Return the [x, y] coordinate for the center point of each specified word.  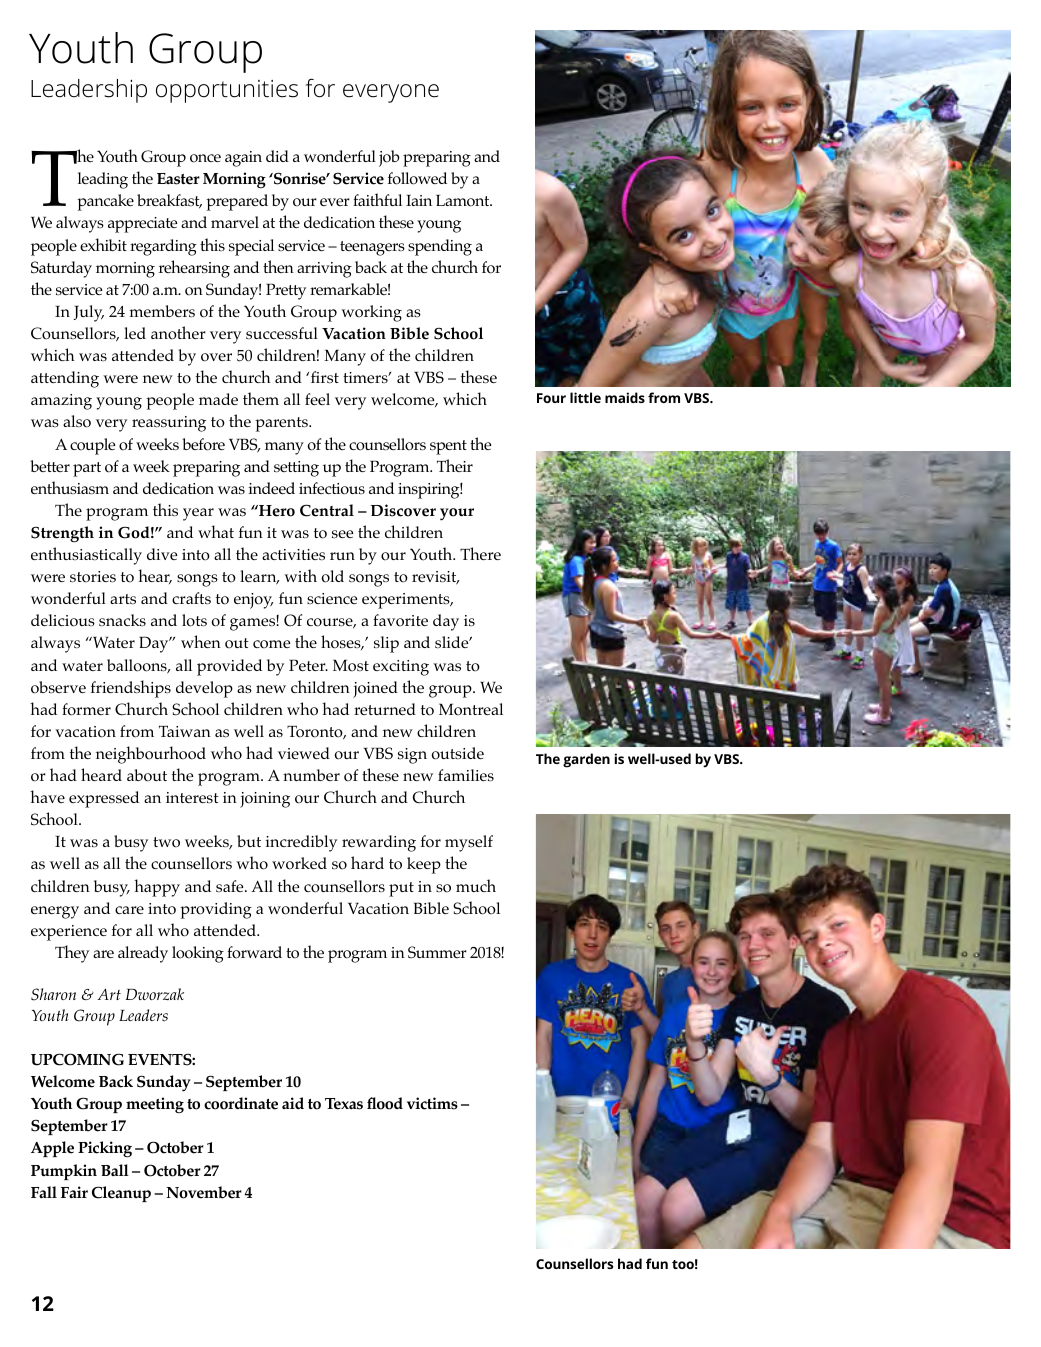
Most [351, 665]
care [129, 910]
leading [103, 180]
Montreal [471, 709]
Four [551, 398]
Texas [344, 1104]
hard [367, 862]
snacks [122, 620]
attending [65, 379]
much [476, 885]
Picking [105, 1149]
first [325, 377]
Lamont [464, 200]
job [389, 158]
